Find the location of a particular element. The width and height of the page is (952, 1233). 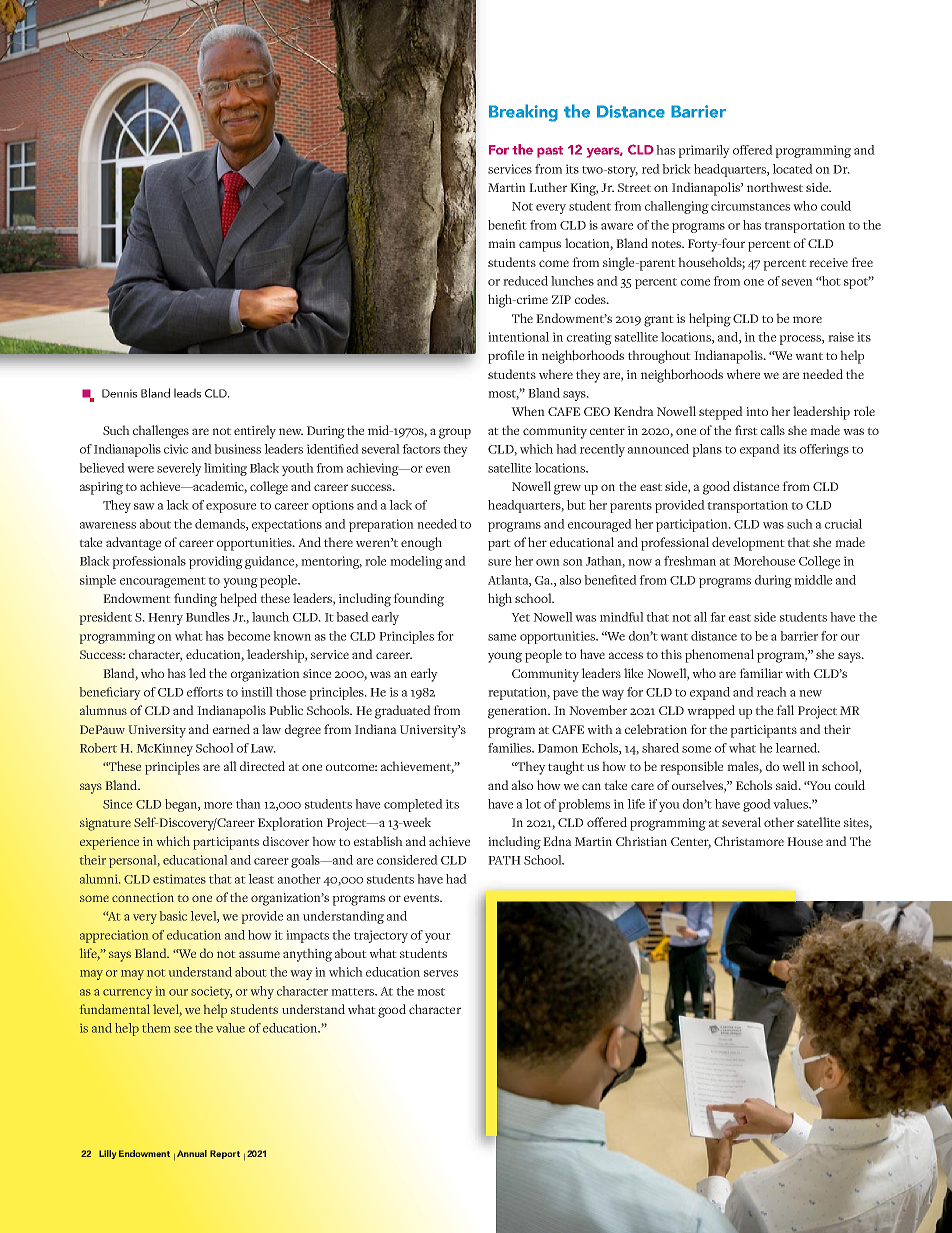

Annual is located at coordinates (192, 1153).
